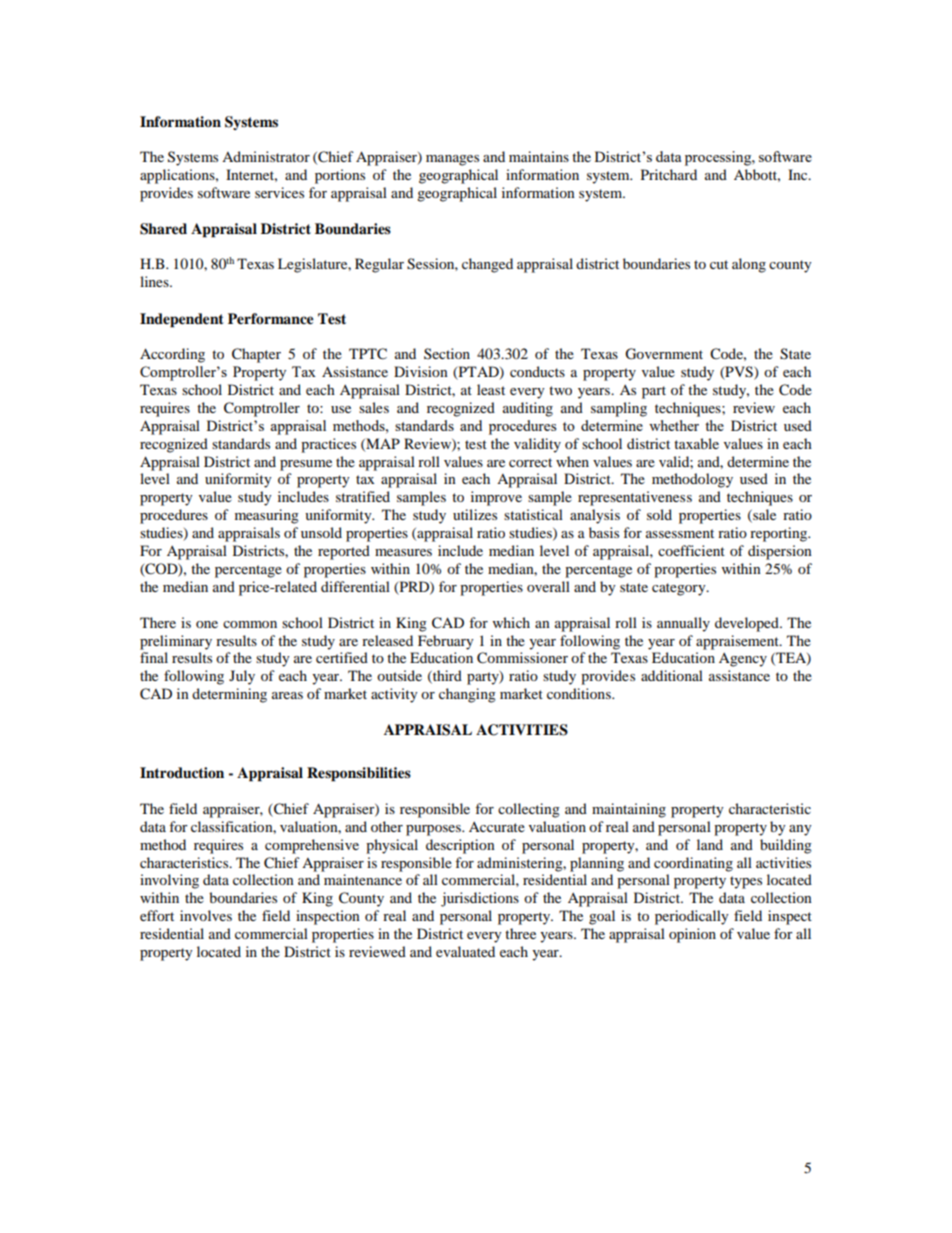 This page has height=1233, width=952. I want to click on Pritchard, so click(669, 174).
